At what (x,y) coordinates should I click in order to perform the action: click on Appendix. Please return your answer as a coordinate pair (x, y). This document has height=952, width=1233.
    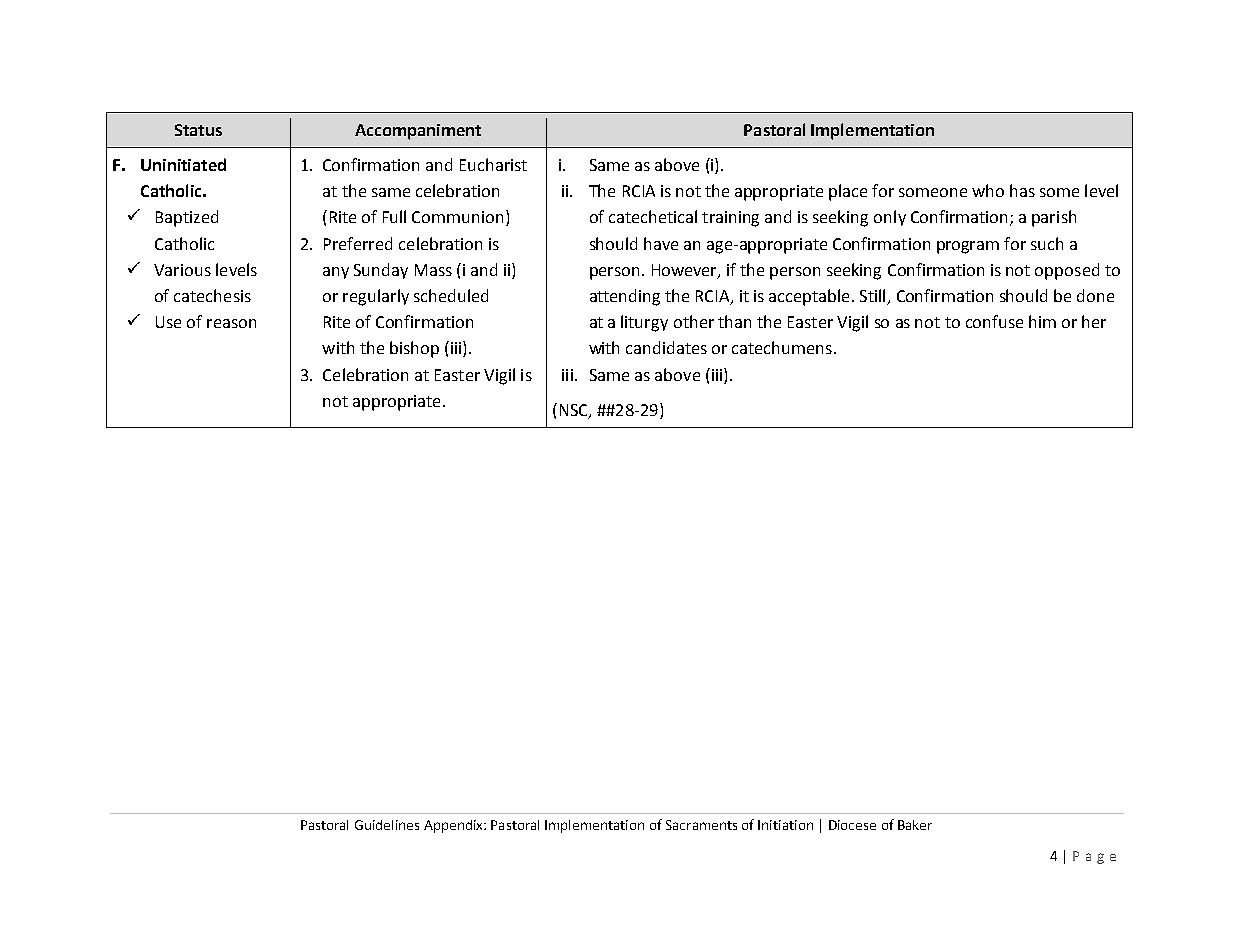
    Looking at the image, I should click on (454, 826).
